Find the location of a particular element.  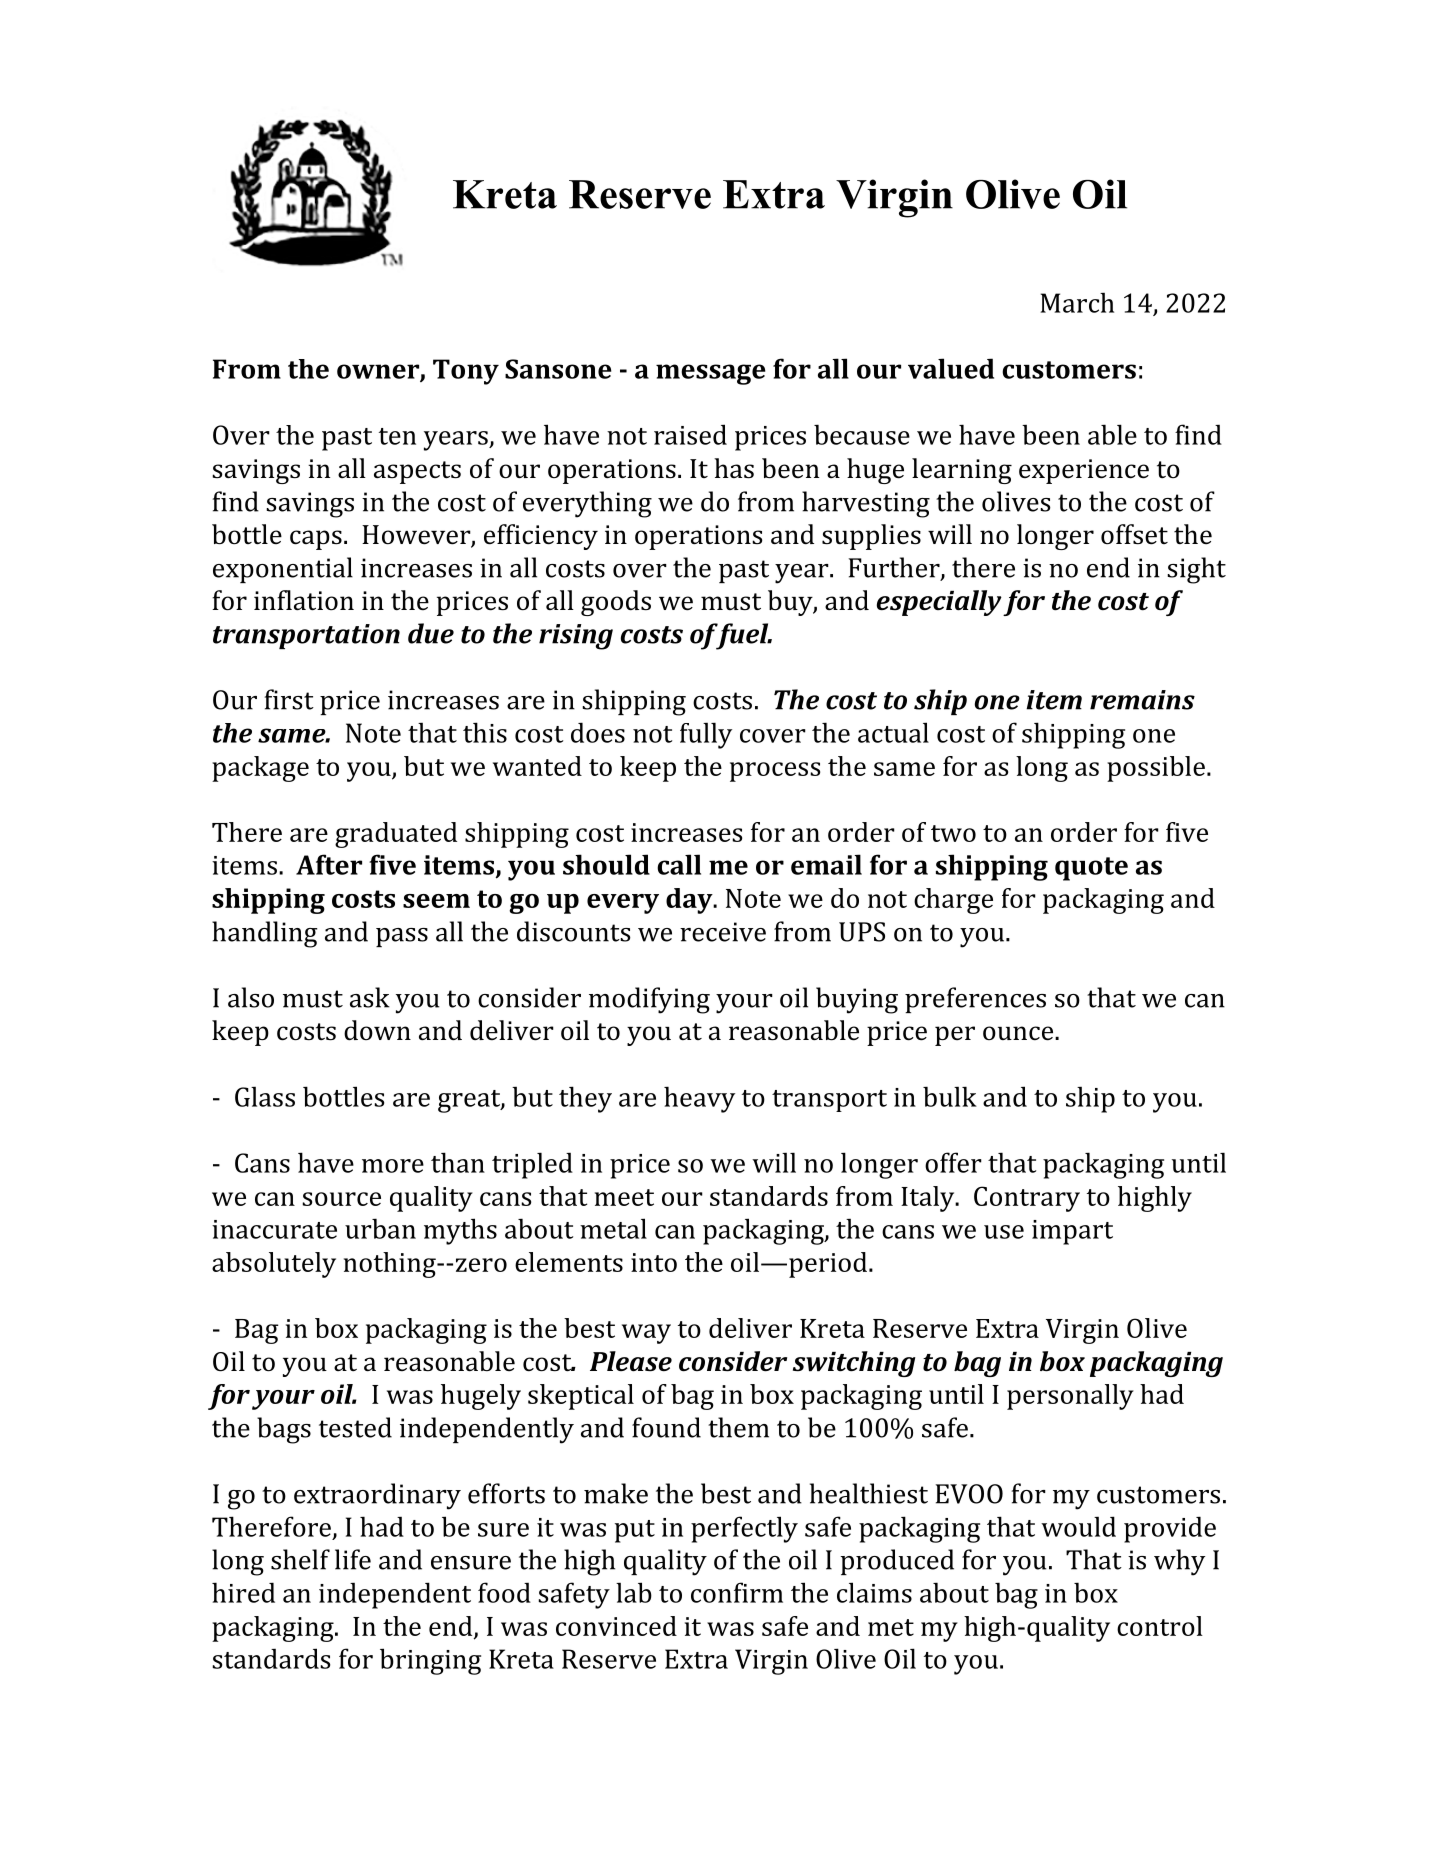

March is located at coordinates (1077, 302).
